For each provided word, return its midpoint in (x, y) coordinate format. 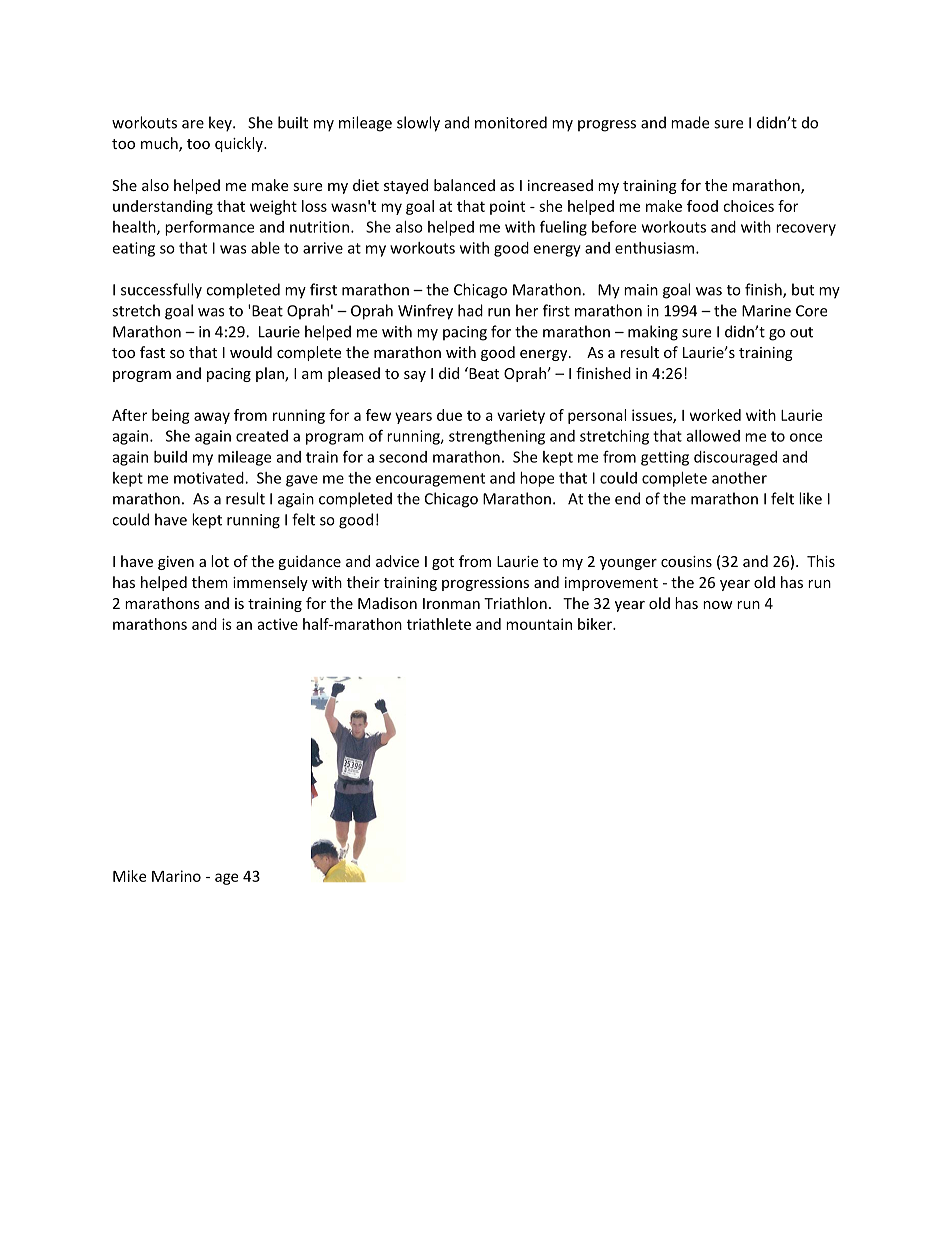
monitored (511, 122)
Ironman (451, 603)
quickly (240, 144)
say (415, 376)
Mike (129, 876)
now (718, 605)
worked (715, 415)
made (690, 122)
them (210, 582)
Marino (176, 876)
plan (271, 374)
